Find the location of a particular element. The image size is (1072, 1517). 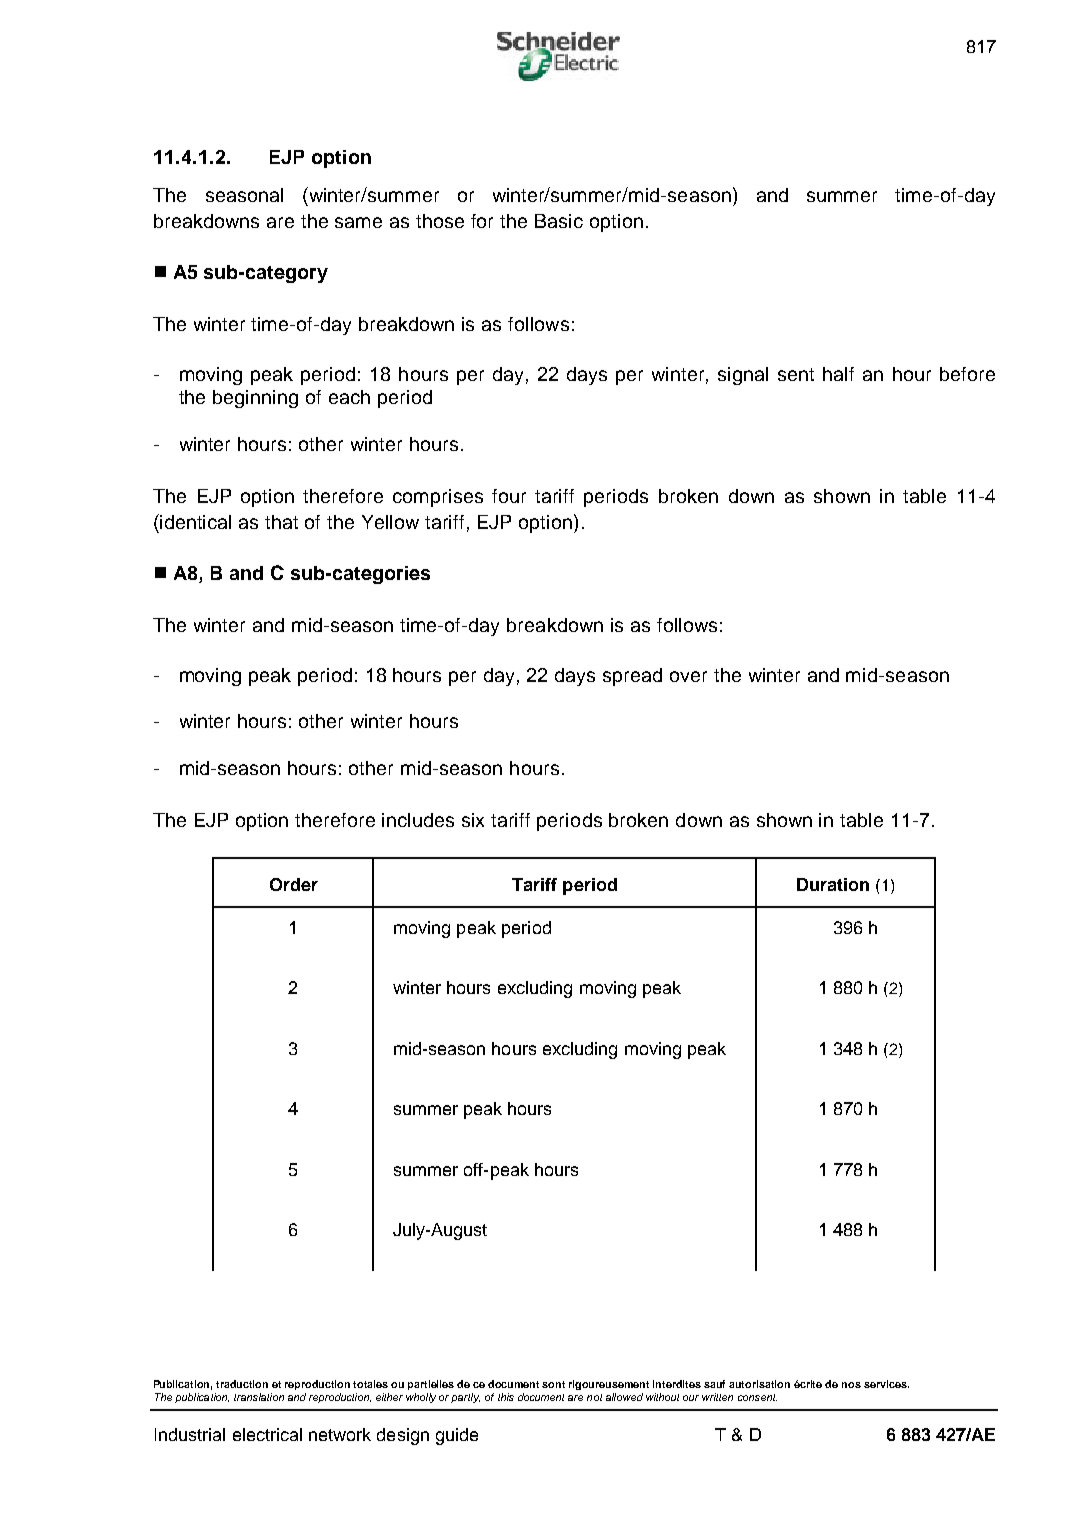

that is located at coordinates (281, 522).
